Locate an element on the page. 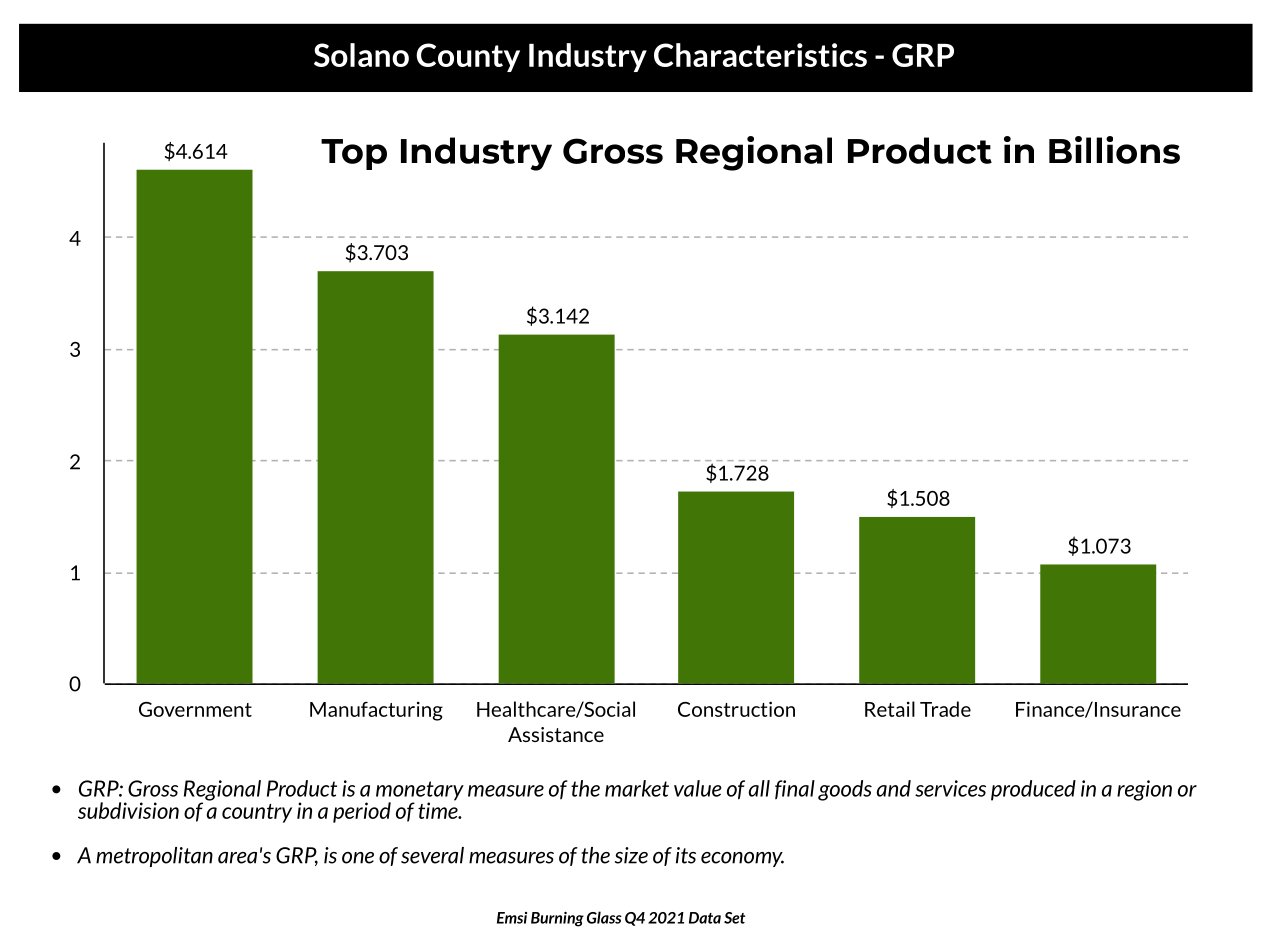 The height and width of the document is (952, 1270). Characteristics is located at coordinates (760, 55).
